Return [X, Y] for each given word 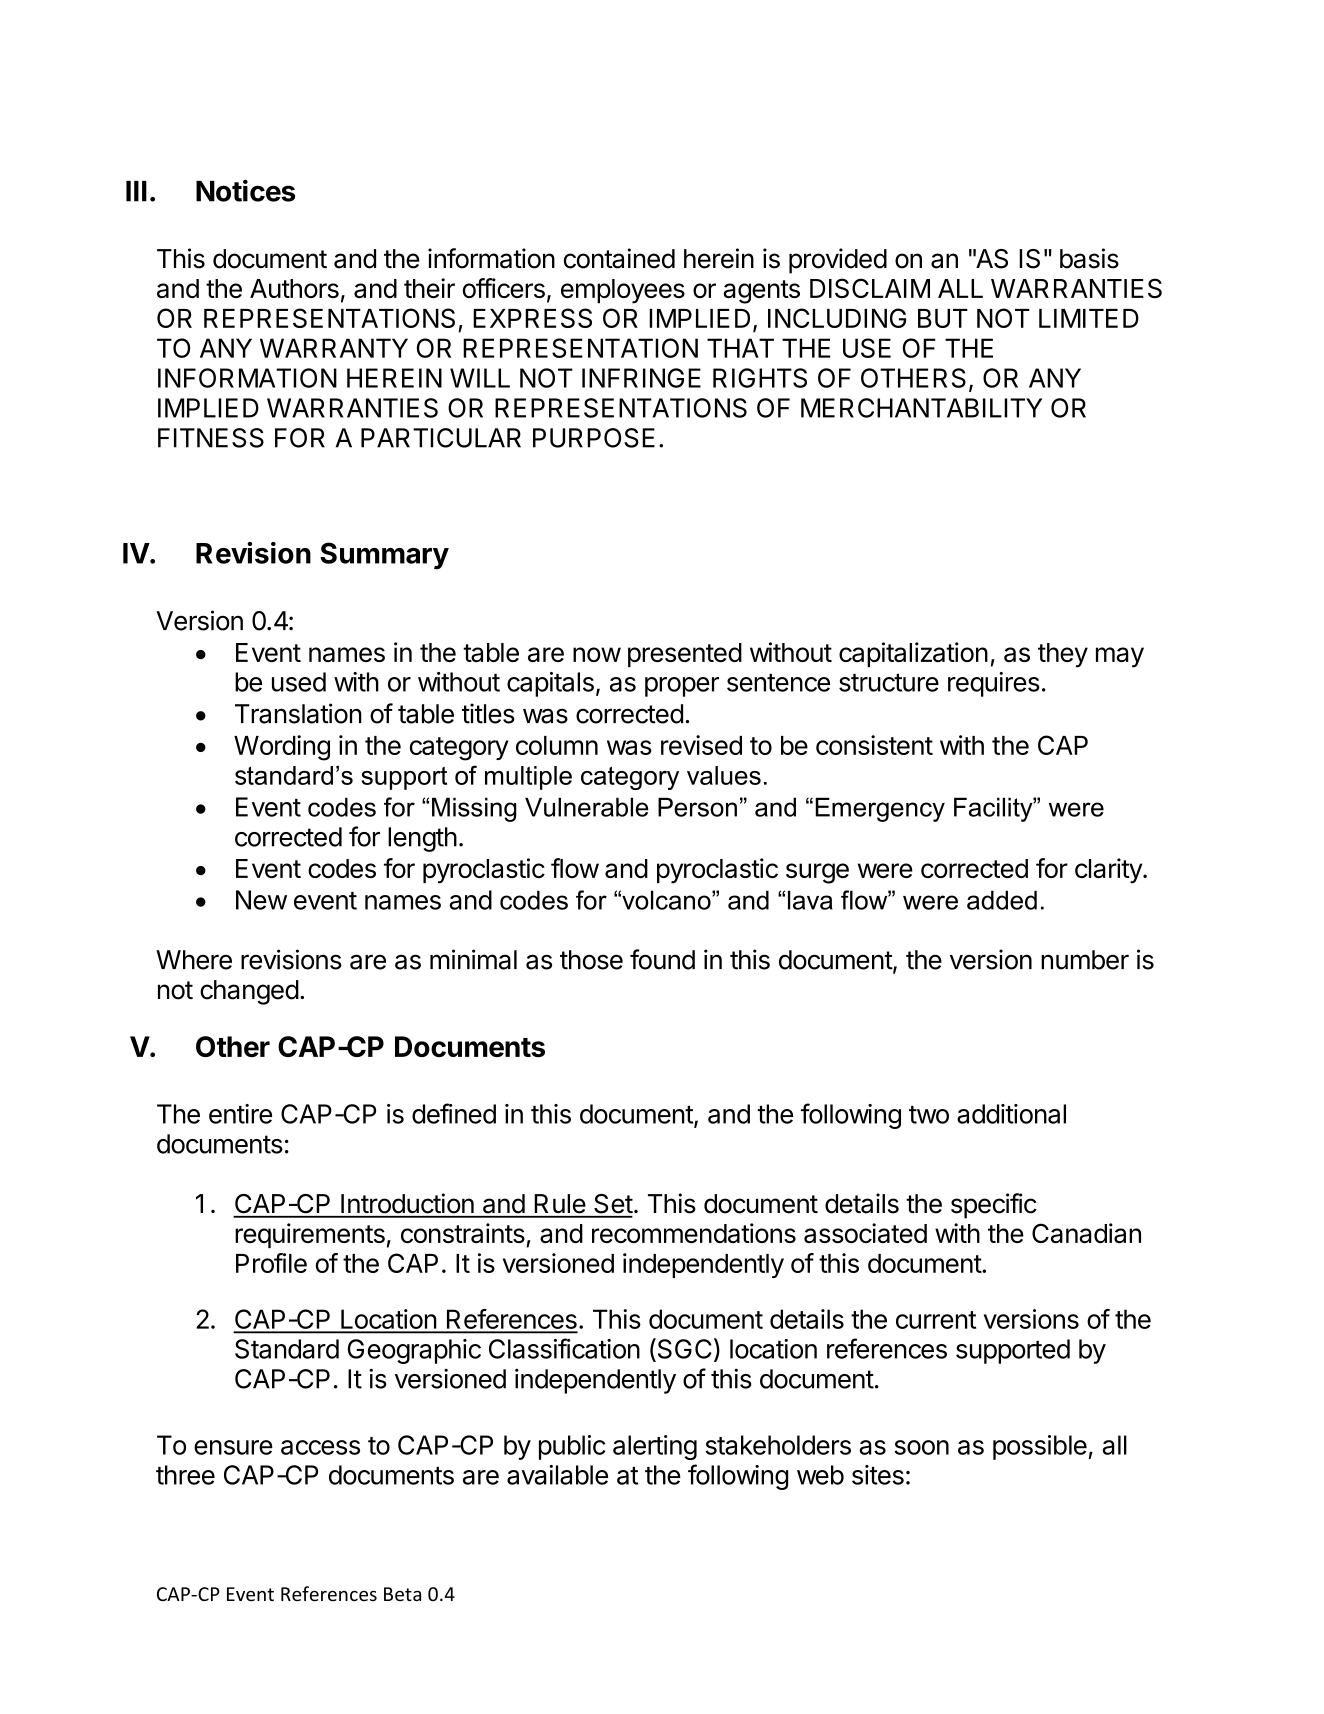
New [261, 900]
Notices [245, 190]
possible [1040, 1447]
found [662, 959]
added [1002, 900]
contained [619, 258]
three [185, 1475]
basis [1089, 258]
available [557, 1475]
